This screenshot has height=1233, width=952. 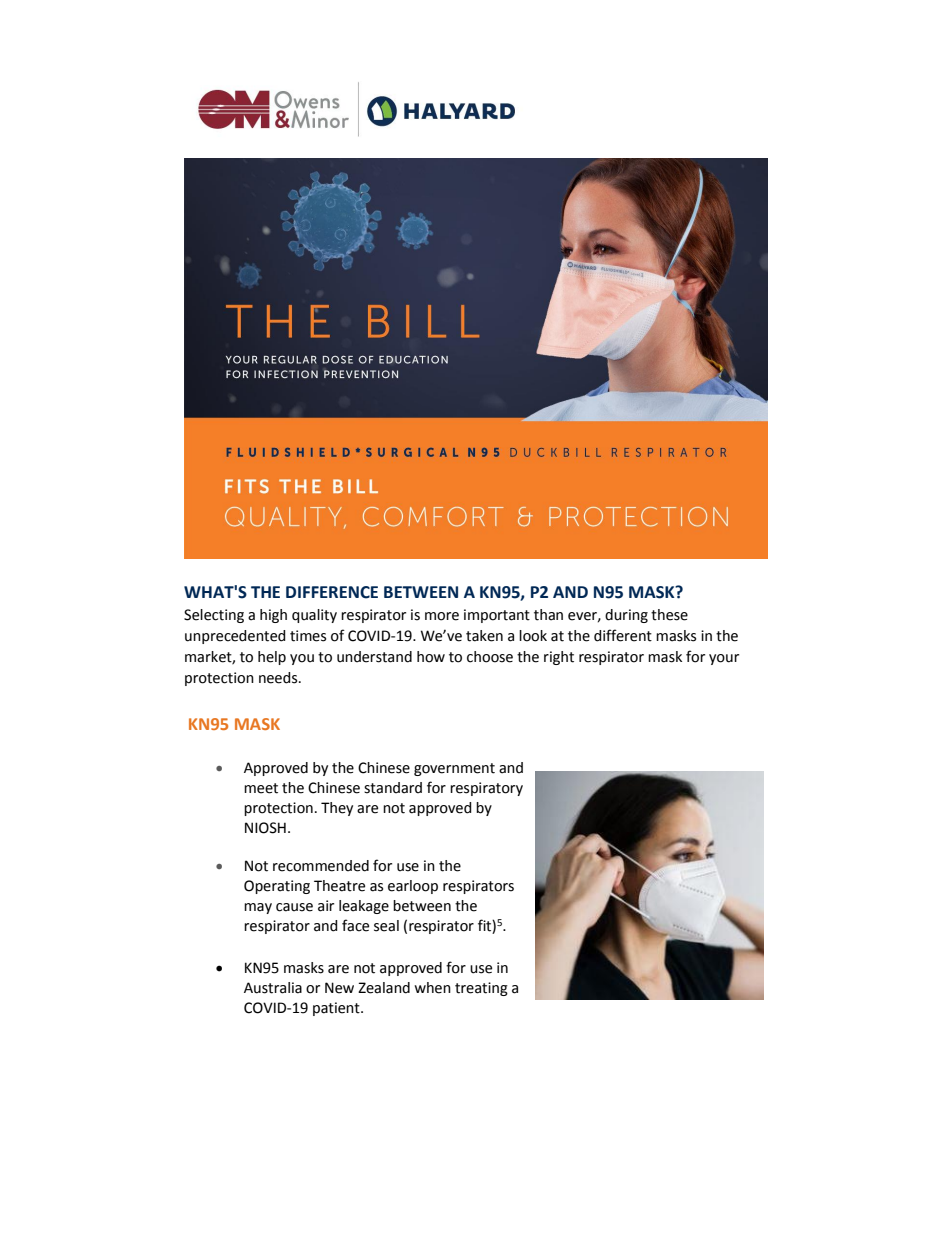 I want to click on Theatre, so click(x=339, y=886).
